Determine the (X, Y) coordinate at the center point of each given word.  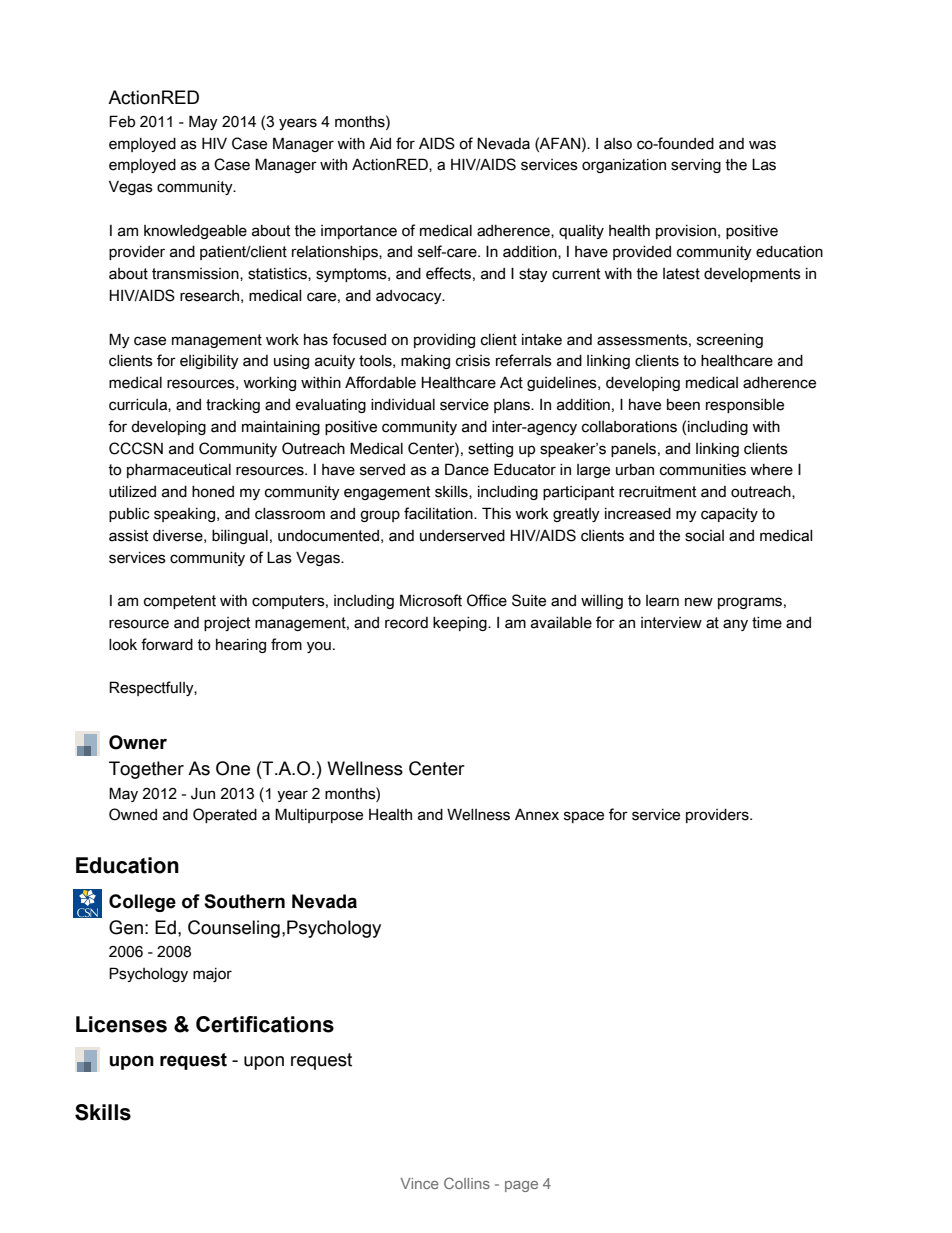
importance (359, 232)
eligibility (209, 362)
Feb (122, 121)
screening (730, 341)
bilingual (240, 537)
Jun (203, 793)
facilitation (439, 513)
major (212, 975)
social (704, 536)
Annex (537, 815)
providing (444, 341)
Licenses (121, 1024)
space (584, 817)
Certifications (265, 1024)
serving (696, 166)
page (521, 1186)
